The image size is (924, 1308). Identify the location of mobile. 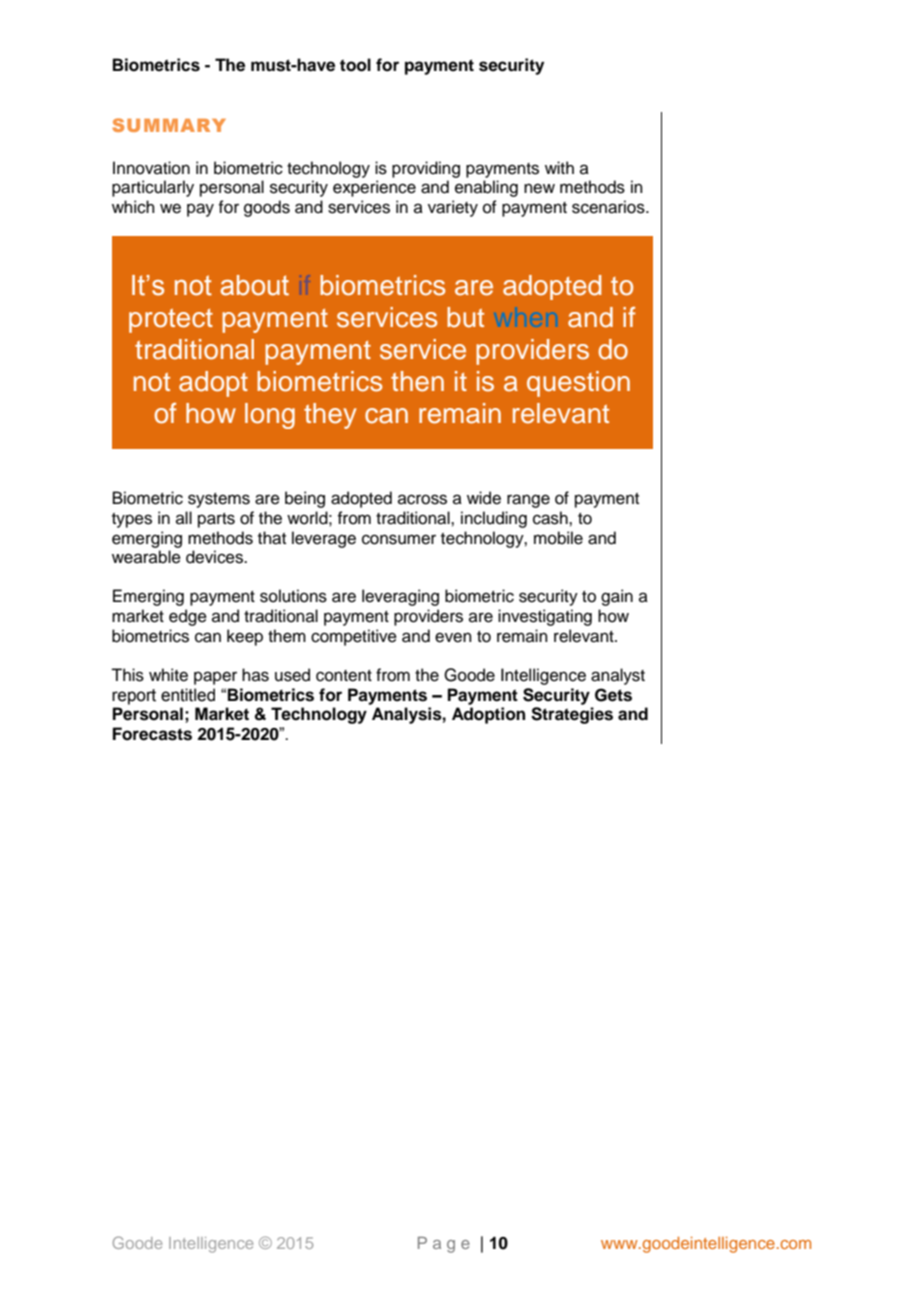
(558, 538).
